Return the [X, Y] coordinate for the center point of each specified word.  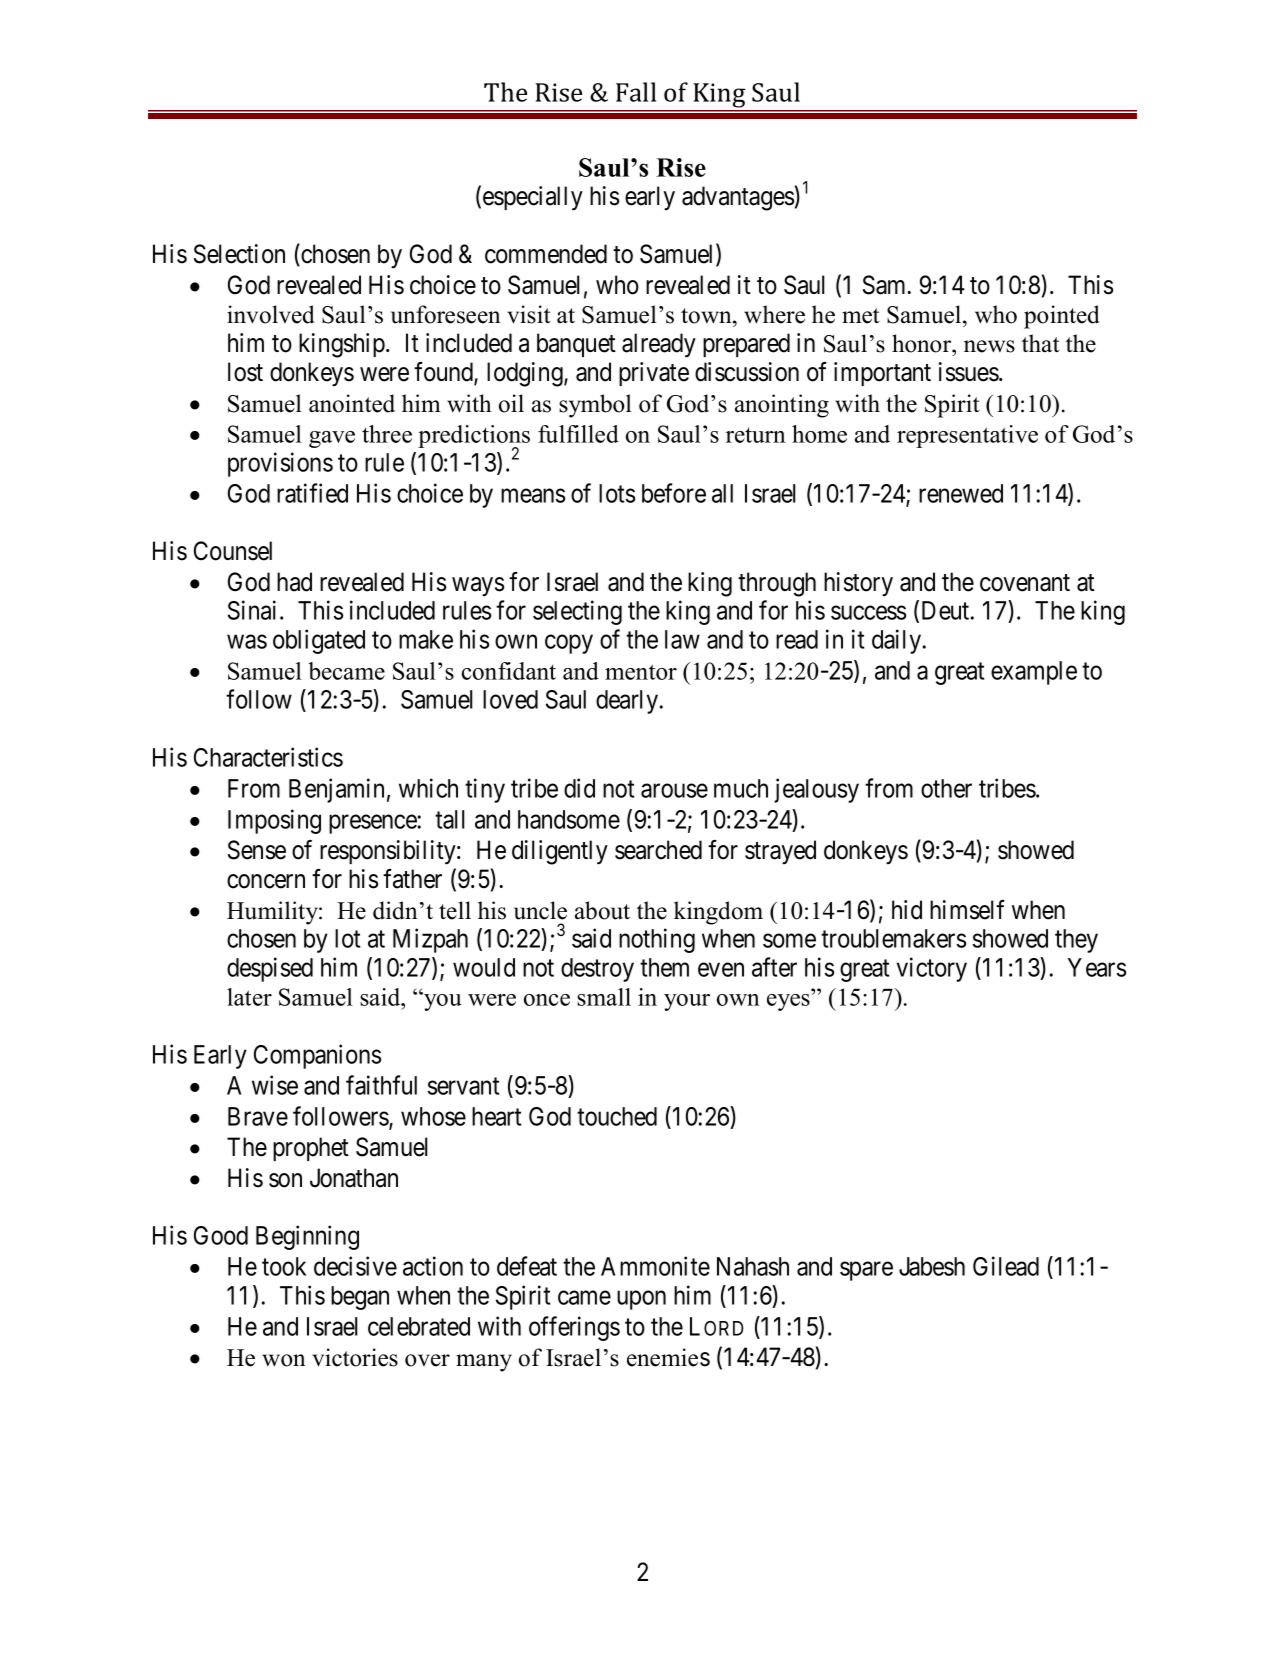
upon [641, 1300]
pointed [1062, 317]
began [360, 1298]
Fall [636, 92]
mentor [641, 672]
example [1034, 673]
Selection [239, 254]
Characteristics [268, 757]
